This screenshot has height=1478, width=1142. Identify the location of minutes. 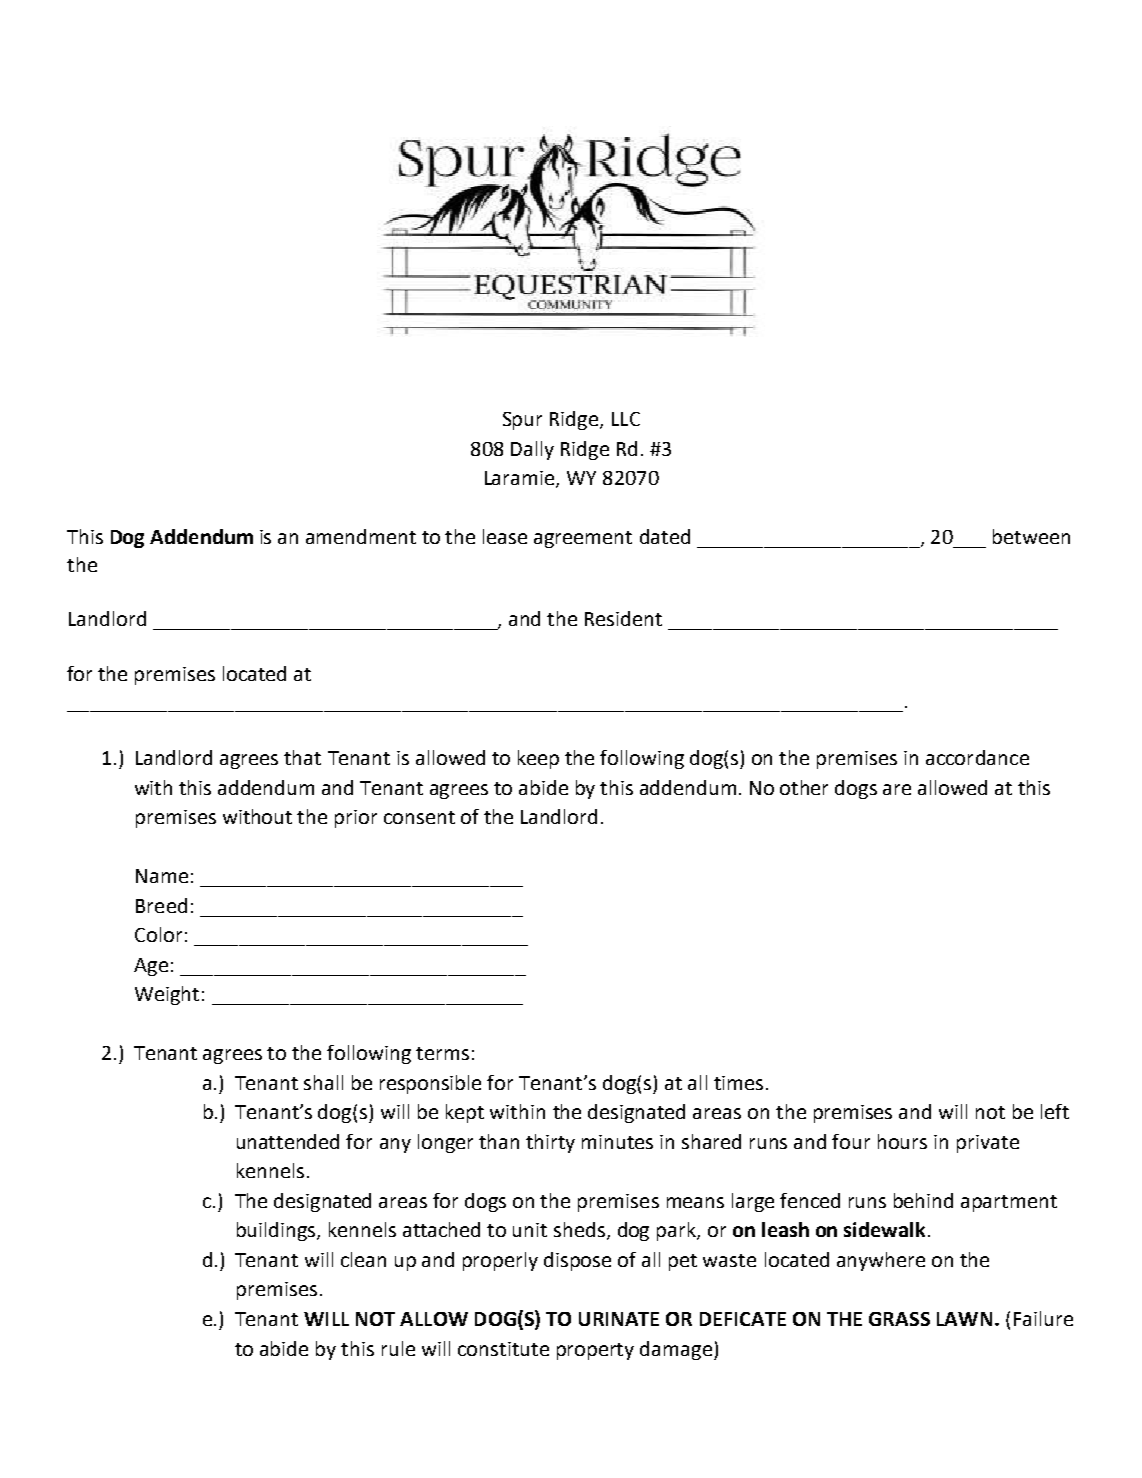
(617, 1142).
